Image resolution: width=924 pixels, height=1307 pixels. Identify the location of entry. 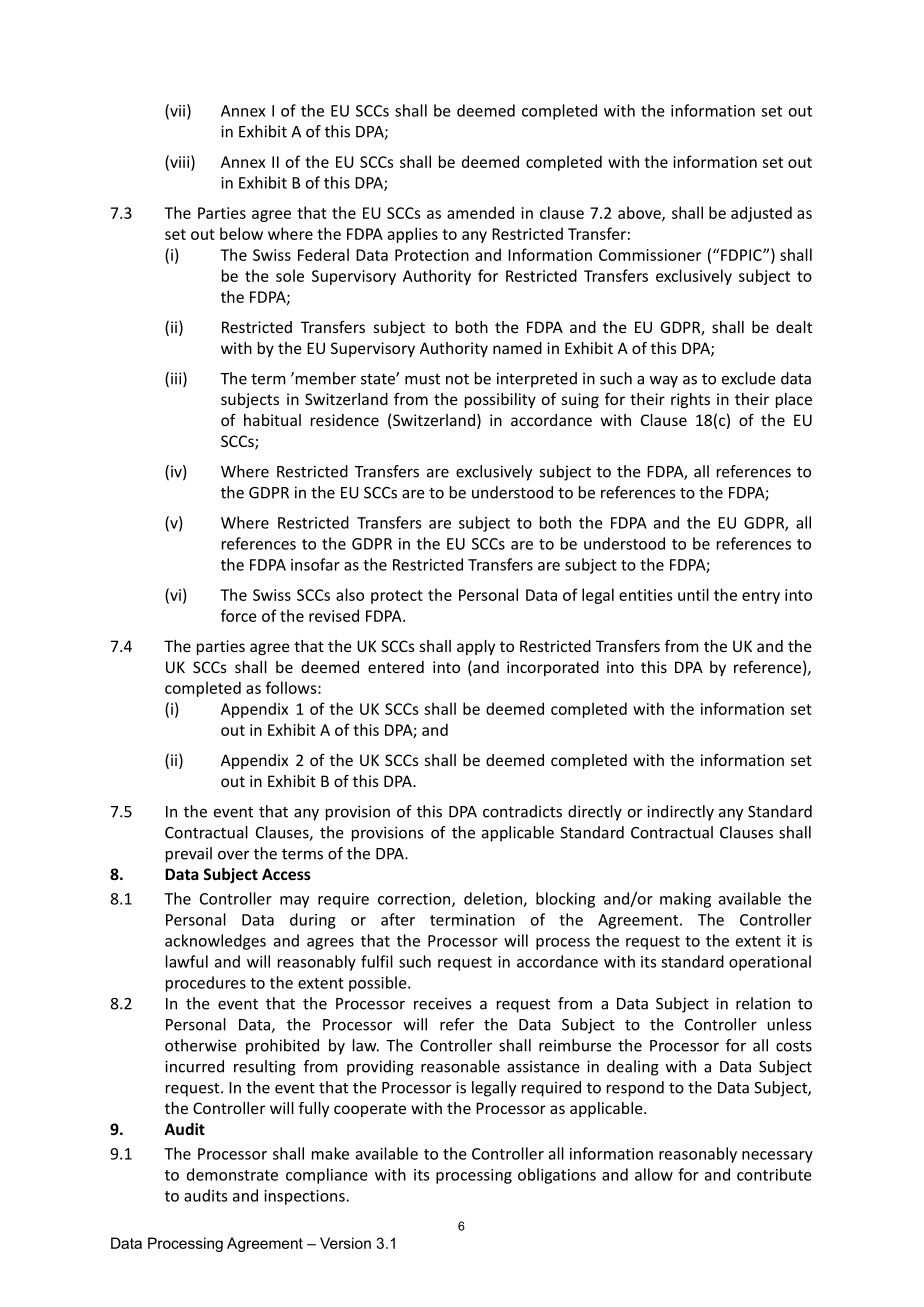
(761, 597).
